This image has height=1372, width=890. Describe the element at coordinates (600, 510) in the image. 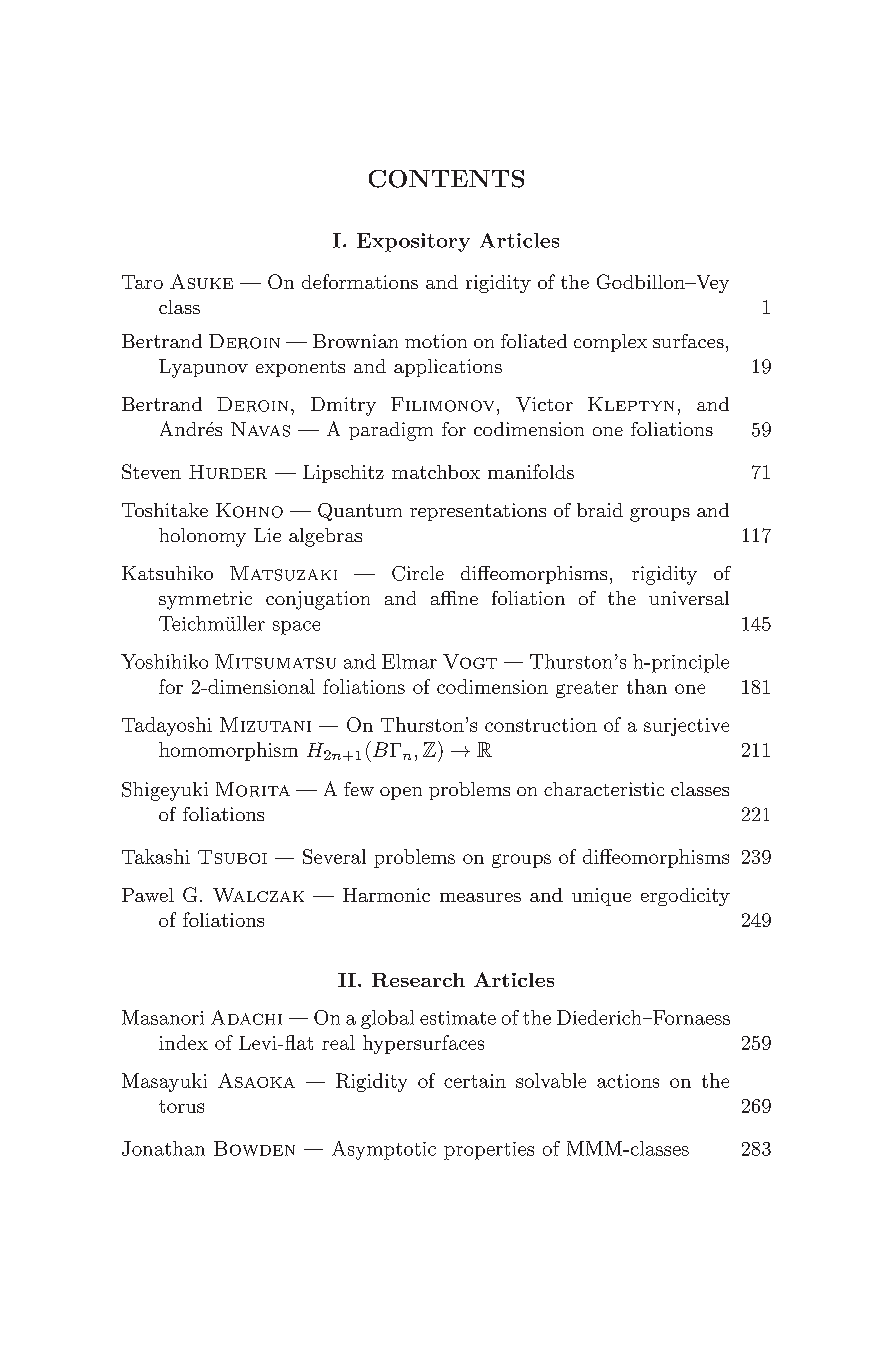

I see `braid` at that location.
